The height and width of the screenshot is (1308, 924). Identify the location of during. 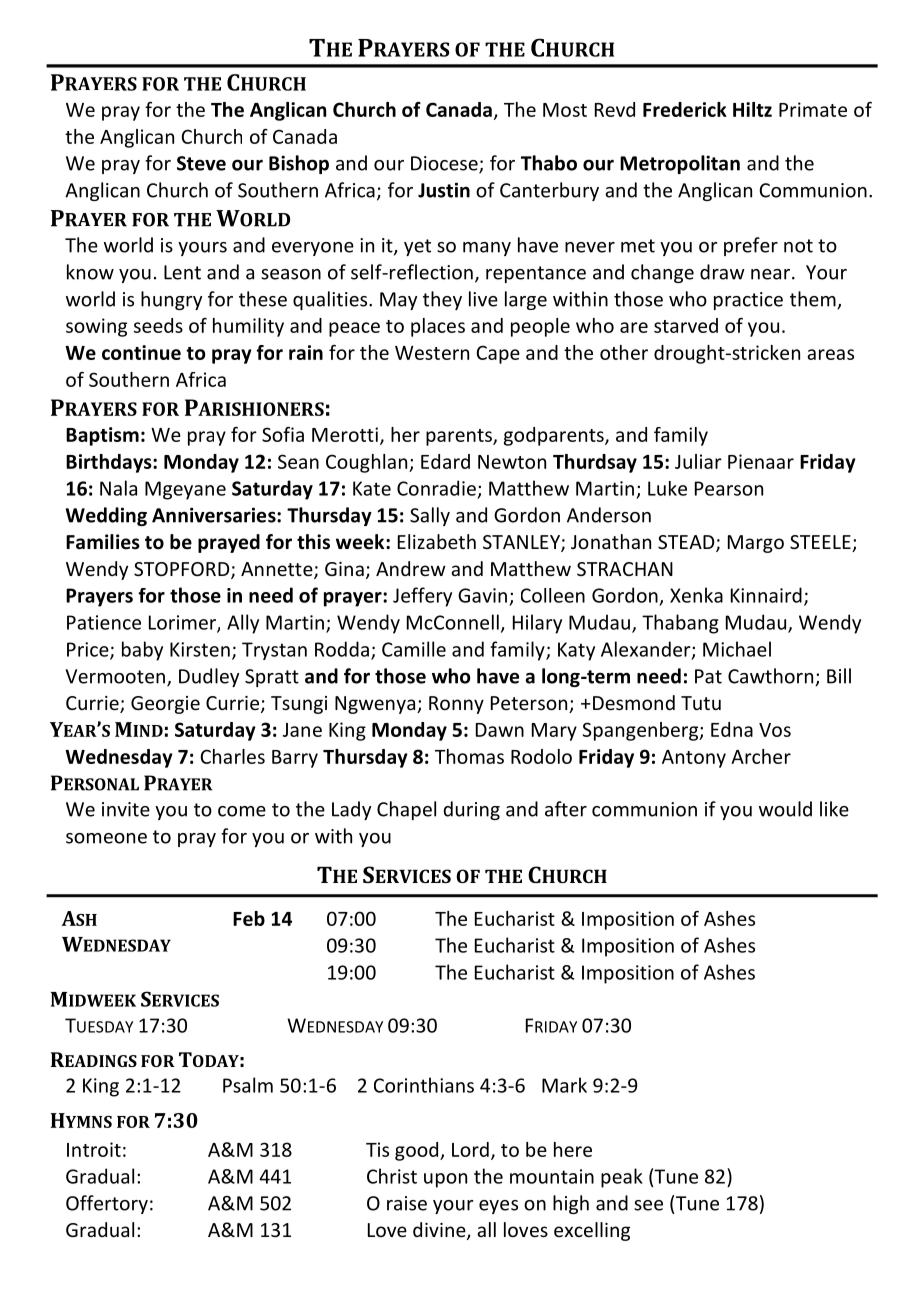
(471, 810).
